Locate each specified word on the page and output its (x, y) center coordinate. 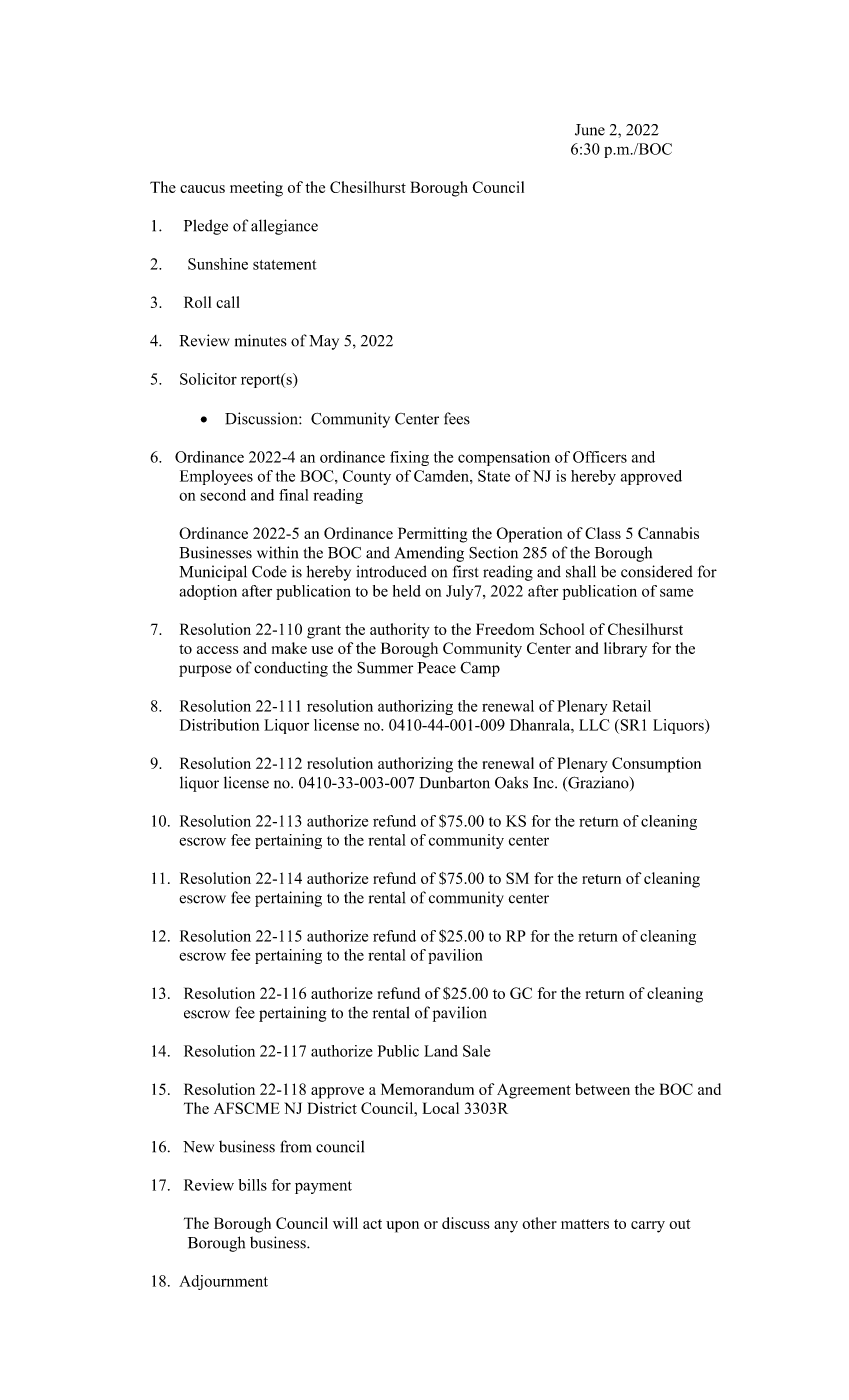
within (277, 552)
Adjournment (223, 1282)
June (590, 130)
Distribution (219, 725)
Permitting (433, 535)
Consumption (656, 765)
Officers (600, 457)
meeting (256, 189)
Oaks (511, 782)
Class (603, 533)
